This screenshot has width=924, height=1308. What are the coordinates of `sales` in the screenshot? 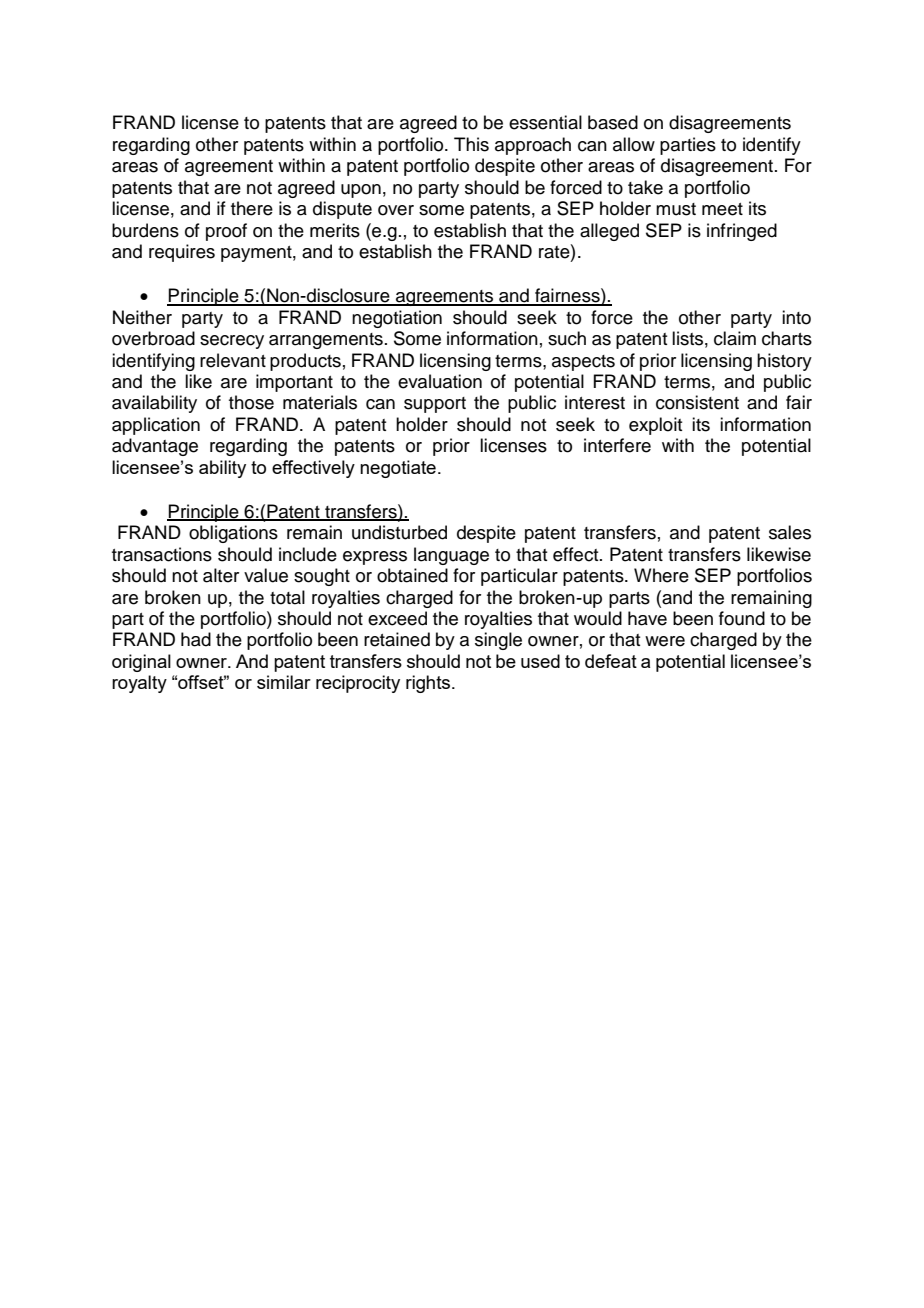 It's located at (790, 532).
